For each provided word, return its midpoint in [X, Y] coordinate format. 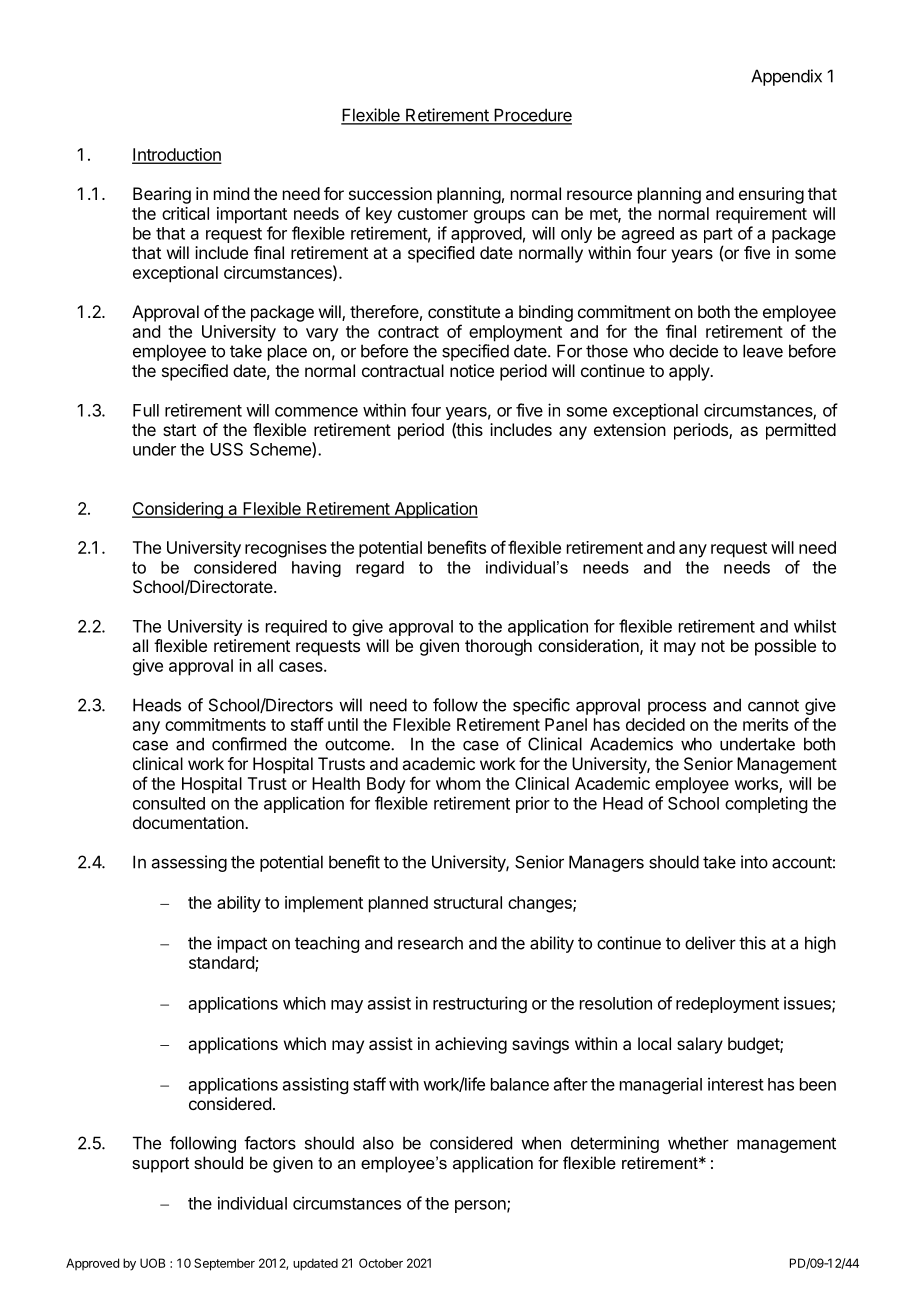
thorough [498, 647]
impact [242, 944]
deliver [710, 943]
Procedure [532, 116]
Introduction [176, 155]
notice [472, 370]
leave [763, 351]
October [381, 1263]
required [296, 627]
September [224, 1264]
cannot [773, 705]
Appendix [786, 77]
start [179, 430]
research [430, 943]
